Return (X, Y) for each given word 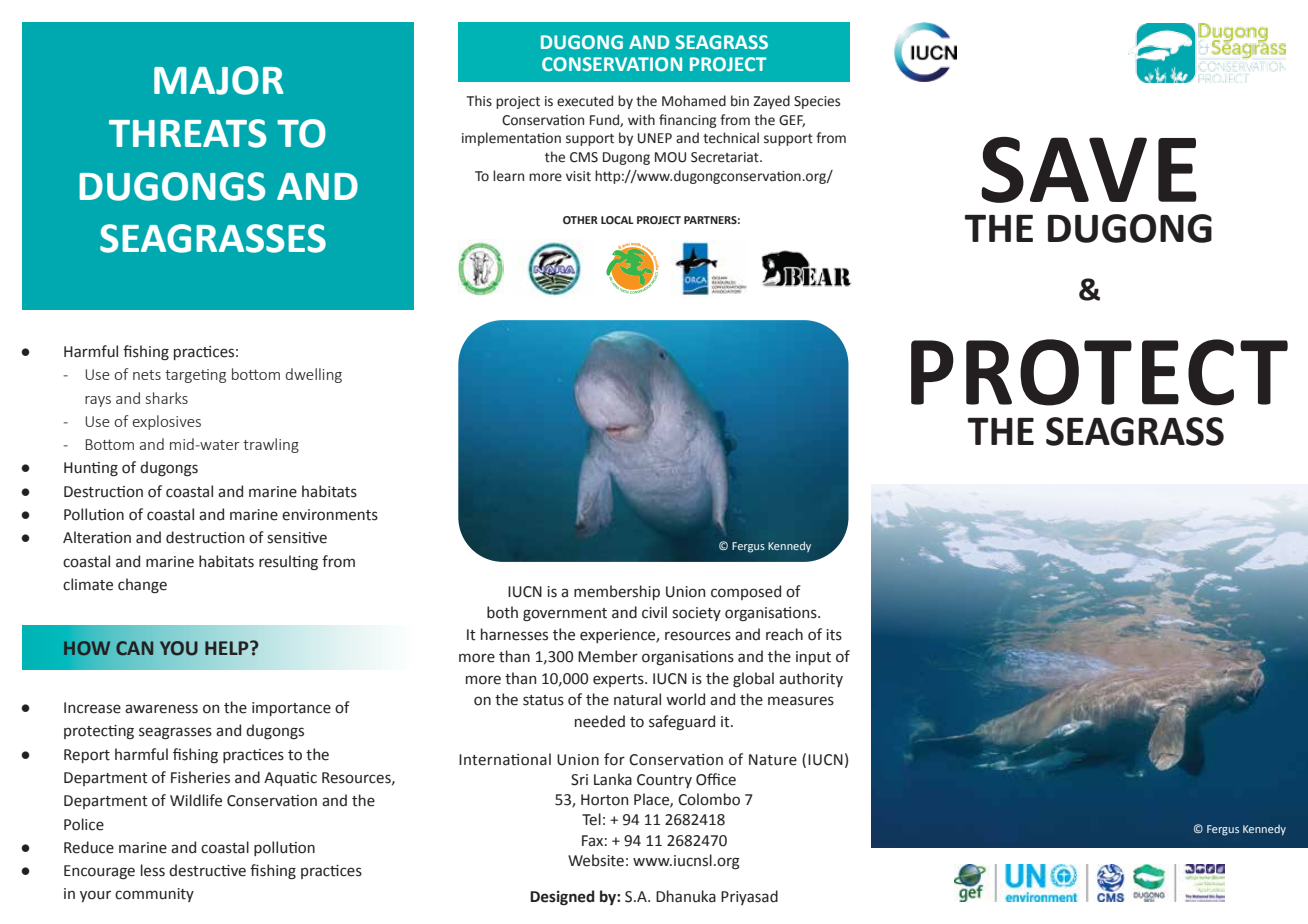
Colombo (709, 799)
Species (817, 102)
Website (596, 860)
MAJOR (218, 80)
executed (585, 101)
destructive (207, 870)
